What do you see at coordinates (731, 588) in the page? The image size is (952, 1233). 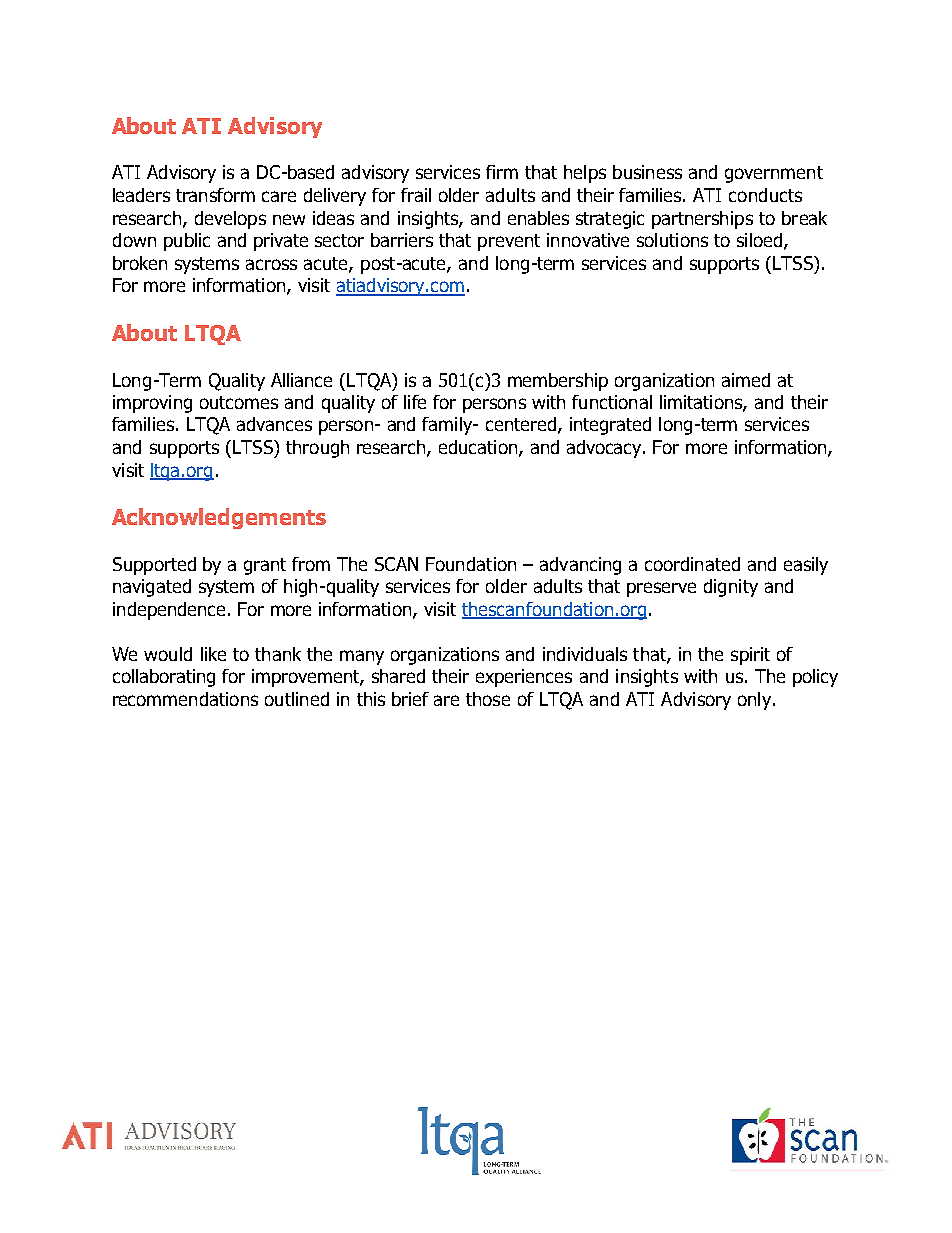 I see `dignity` at bounding box center [731, 588].
